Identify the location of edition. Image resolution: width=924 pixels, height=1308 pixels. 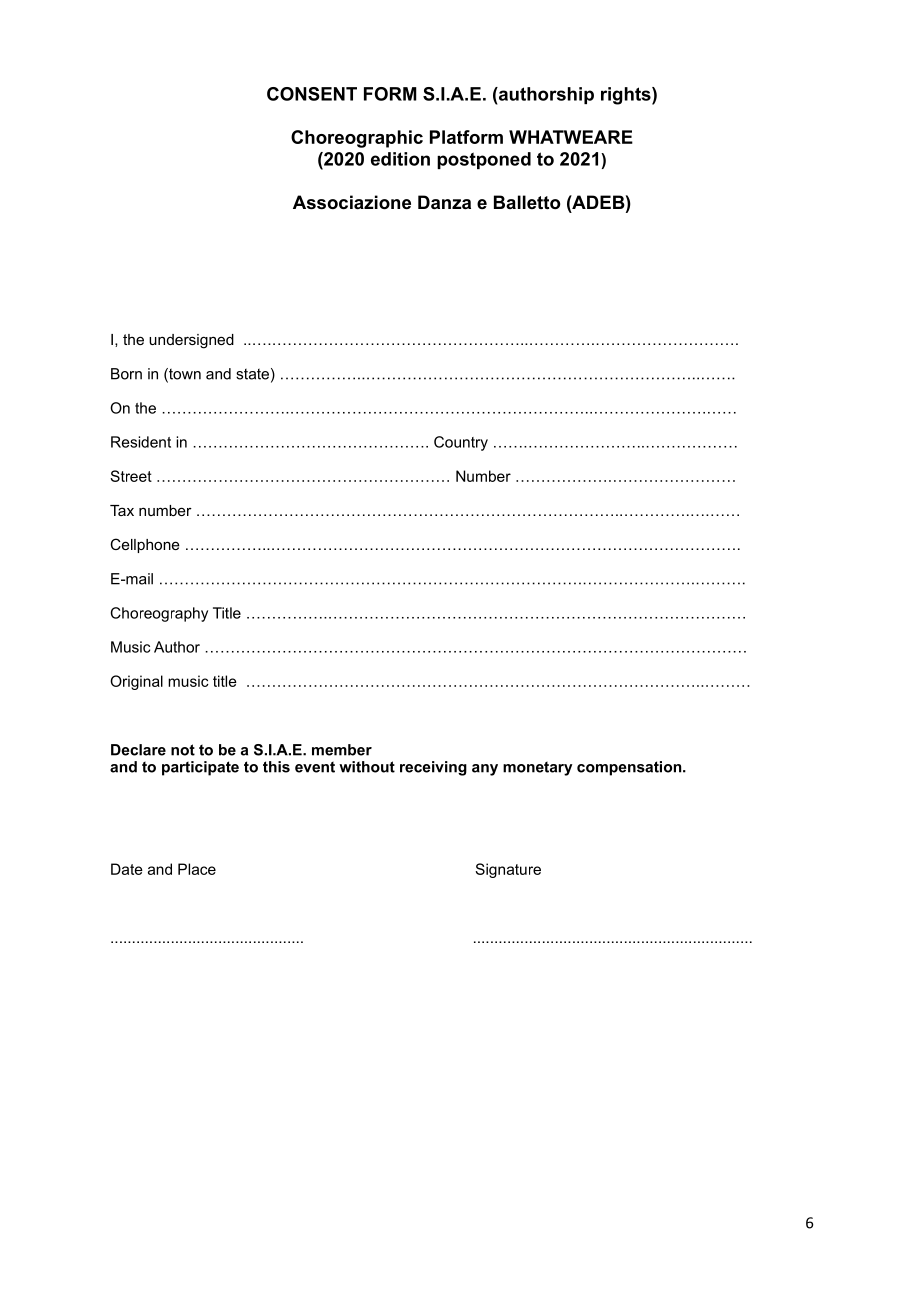
(400, 159).
